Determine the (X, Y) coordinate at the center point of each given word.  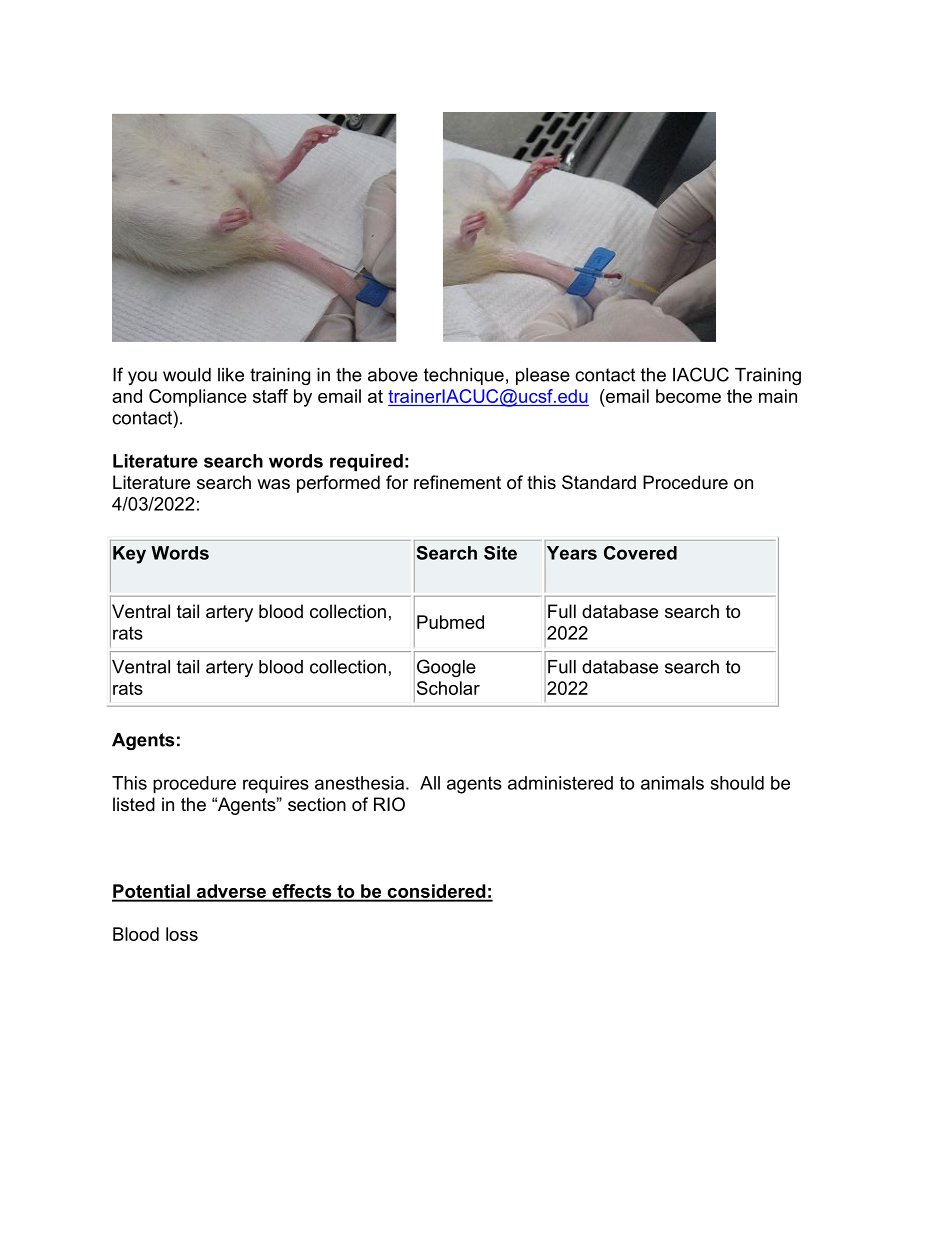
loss (182, 934)
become (688, 396)
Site (500, 553)
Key (129, 555)
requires (276, 785)
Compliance (198, 398)
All (430, 783)
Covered (640, 553)
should (737, 783)
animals (672, 783)
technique (464, 376)
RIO (389, 804)
